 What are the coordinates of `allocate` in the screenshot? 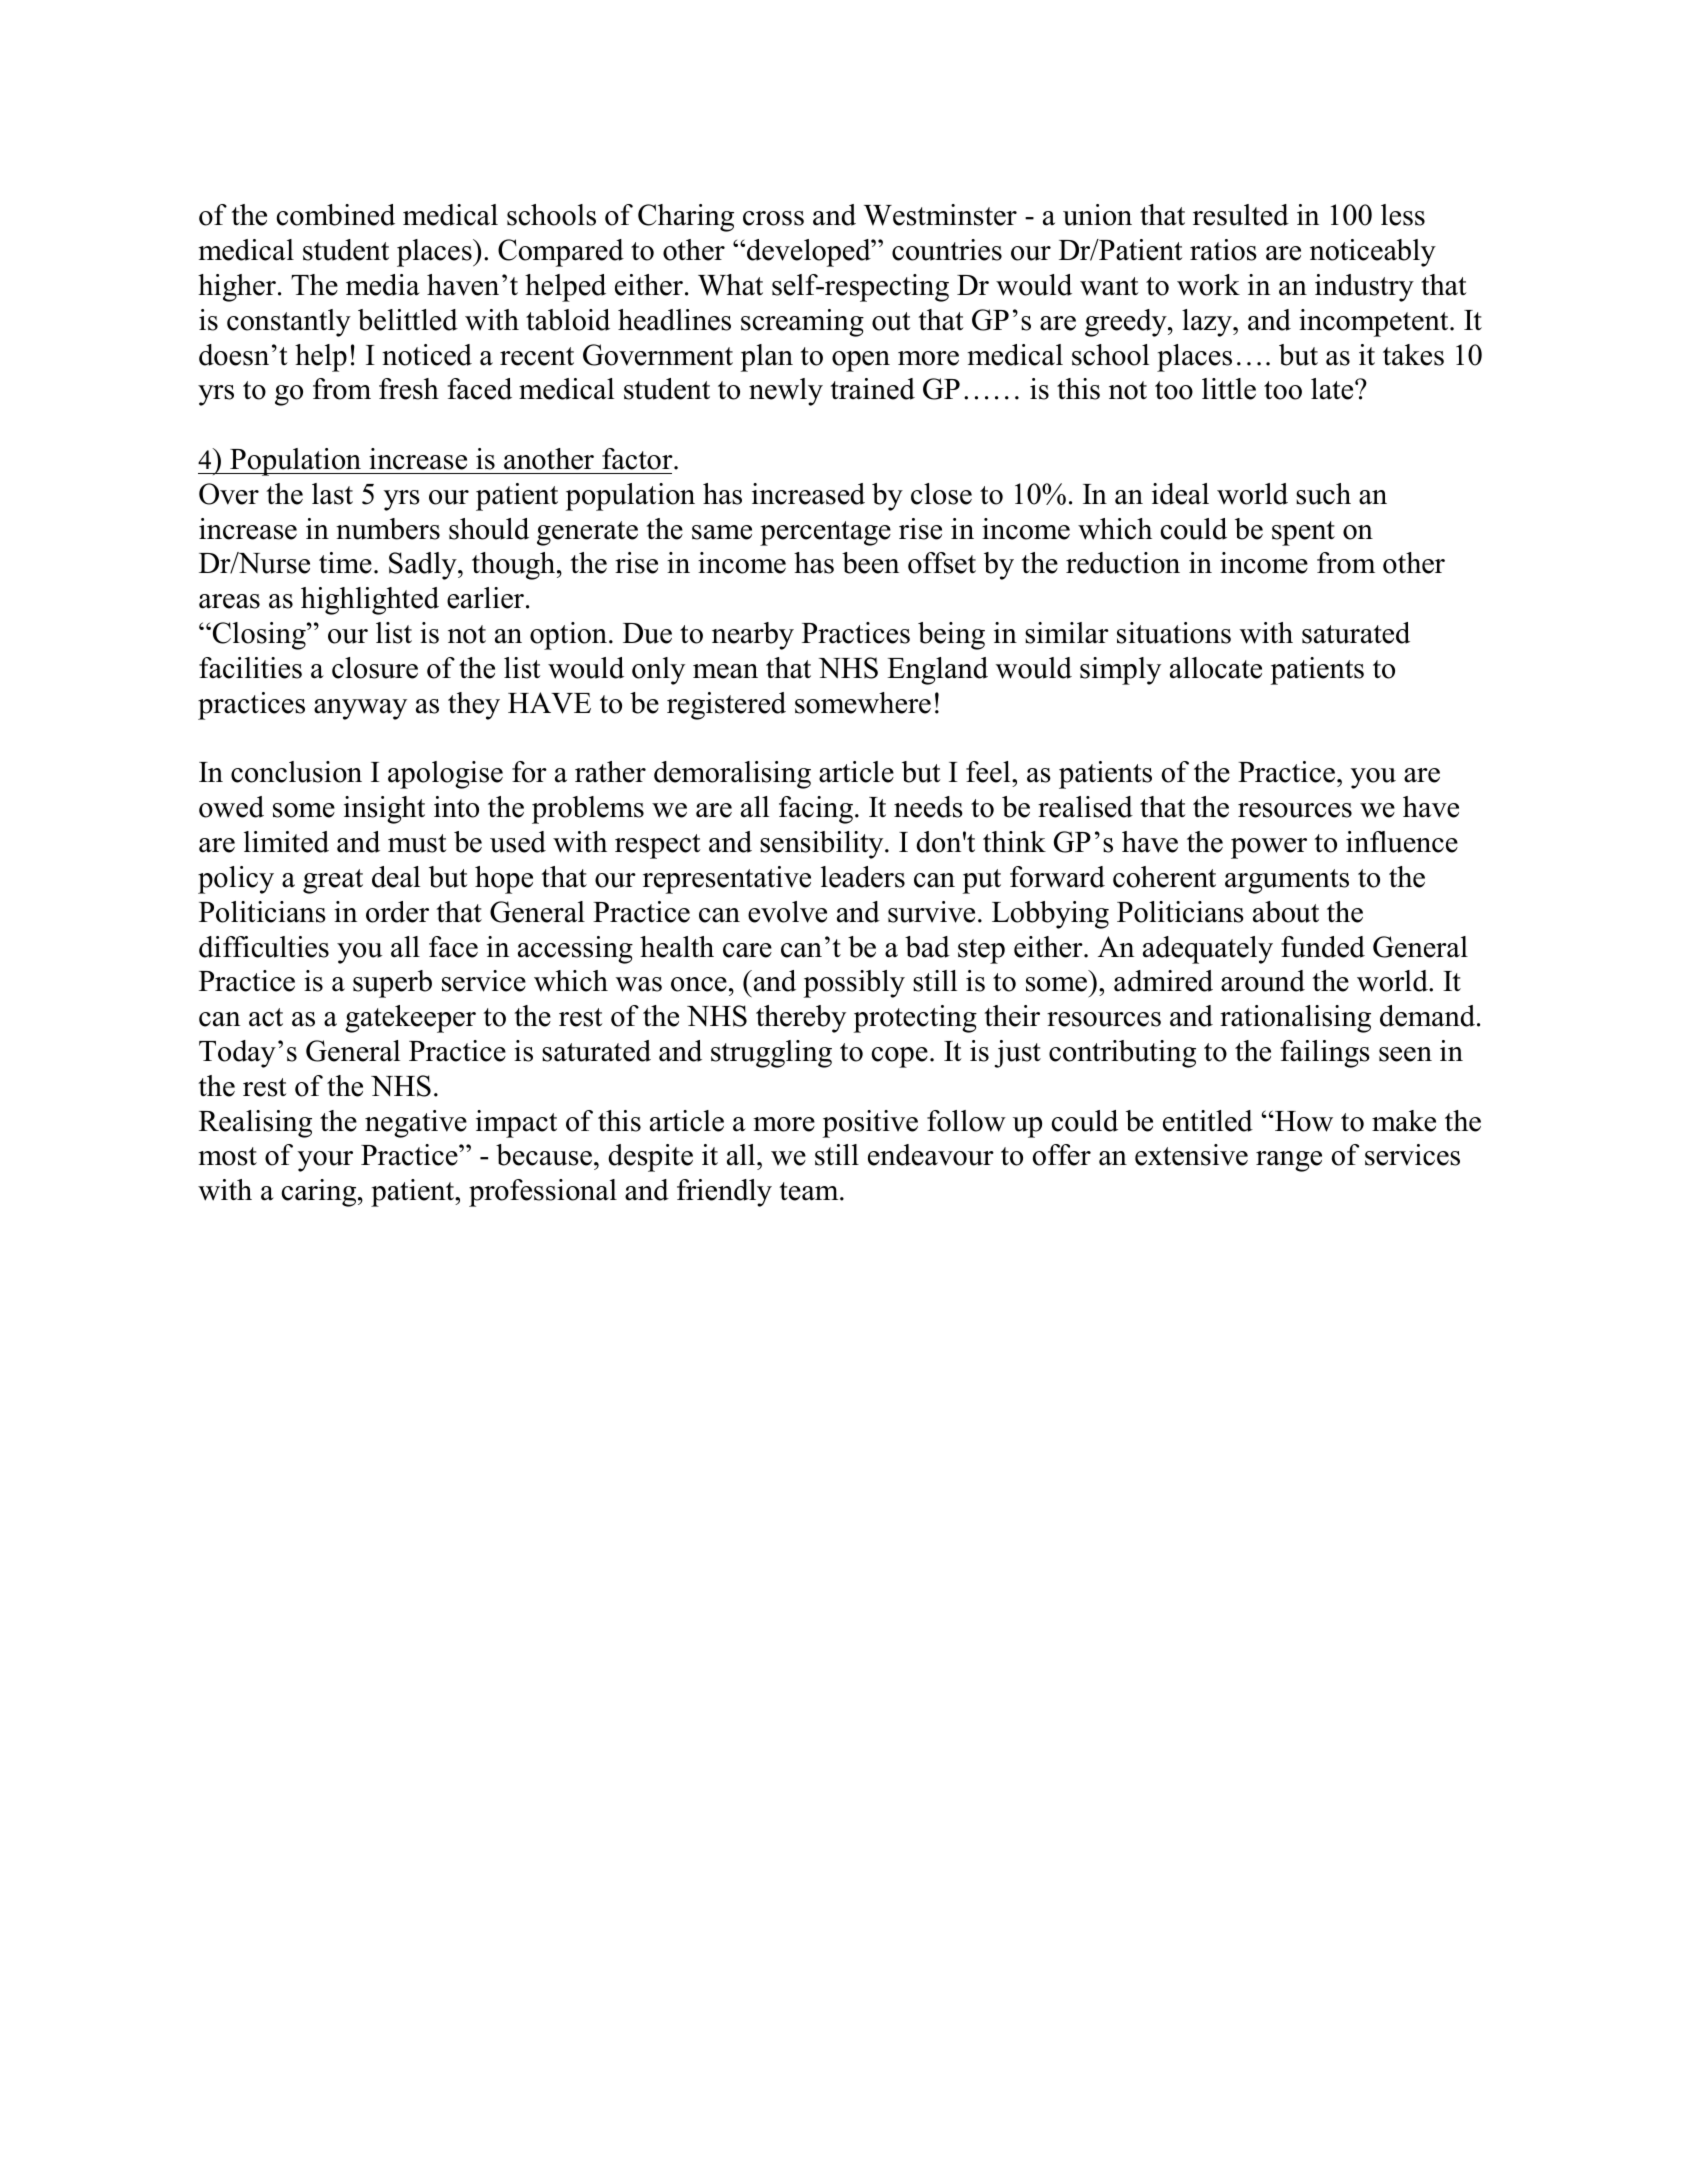 It's located at (1216, 668).
